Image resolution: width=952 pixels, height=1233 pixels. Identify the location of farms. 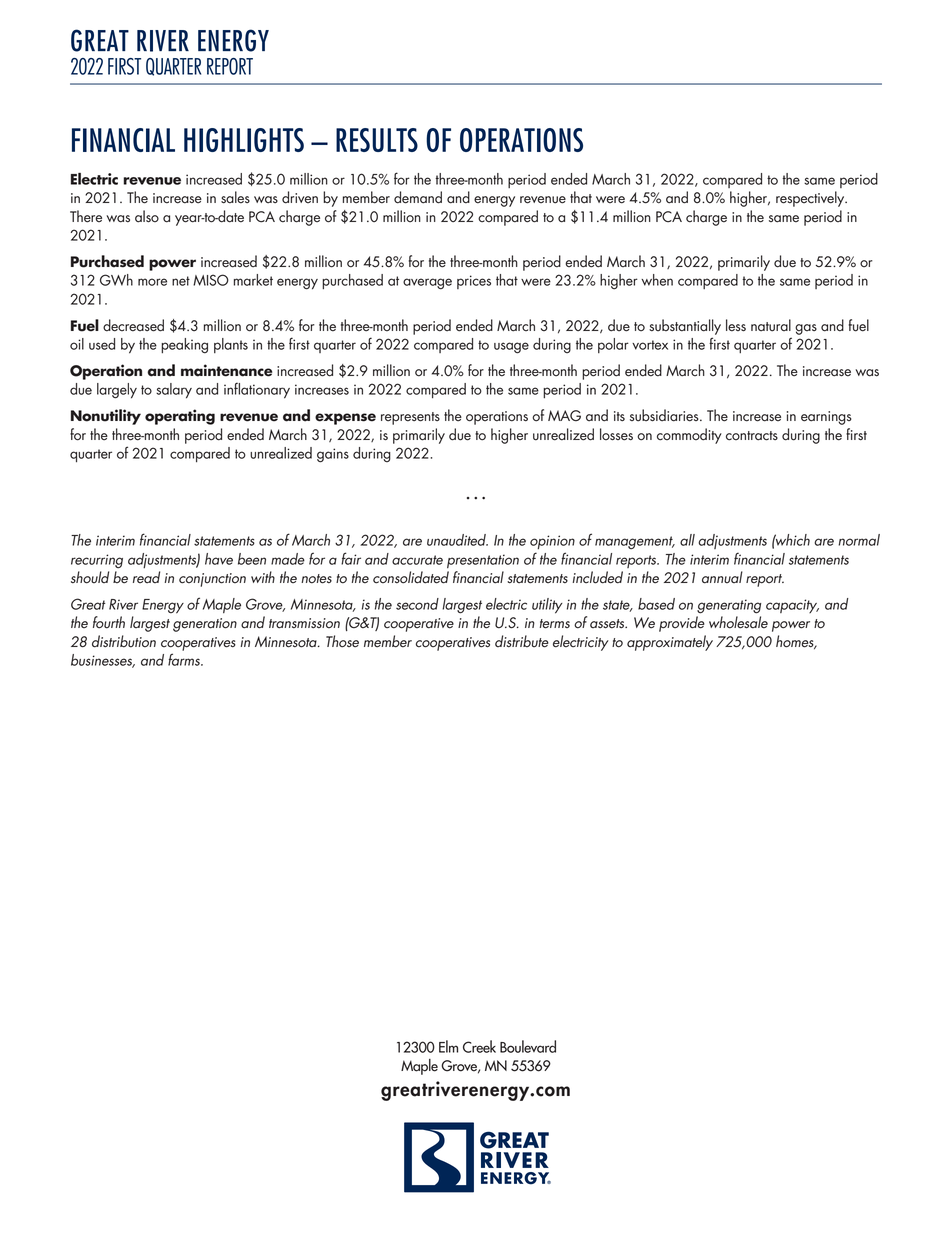
(185, 659).
